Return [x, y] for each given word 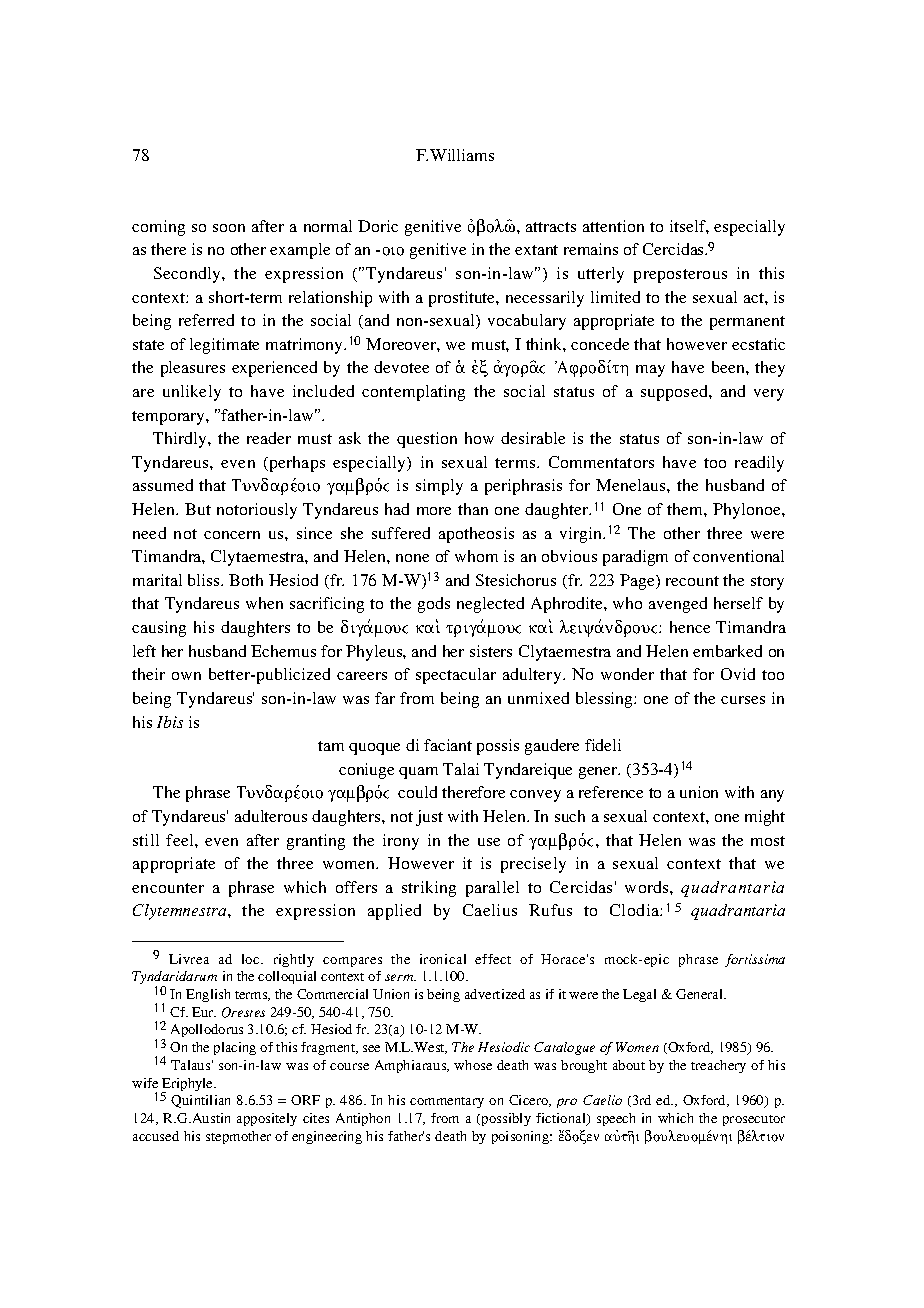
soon [229, 228]
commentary [447, 1102]
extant [536, 250]
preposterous [680, 276]
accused [156, 1136]
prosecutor [754, 1120]
